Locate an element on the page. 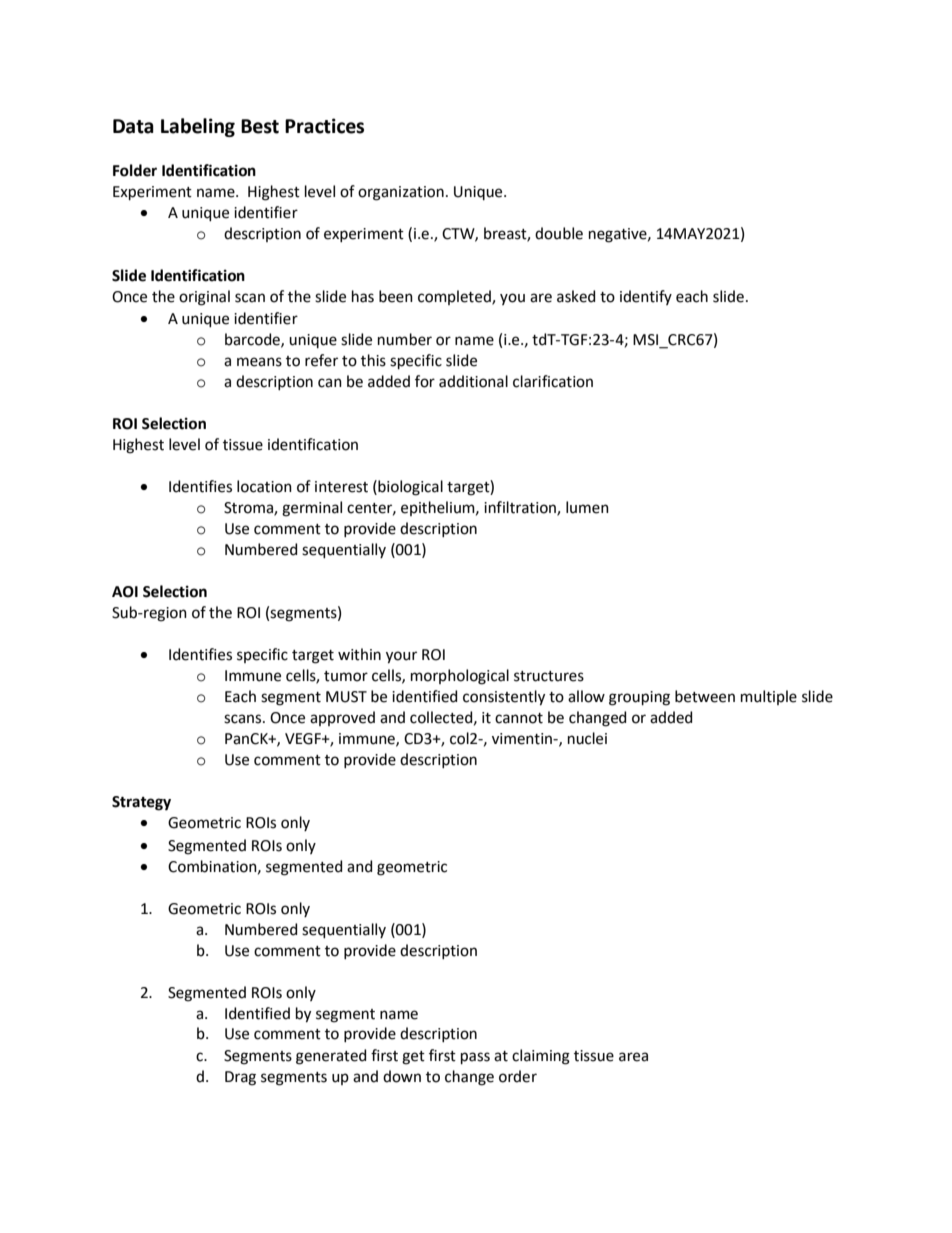 Image resolution: width=952 pixels, height=1233 pixels. identify is located at coordinates (646, 297).
